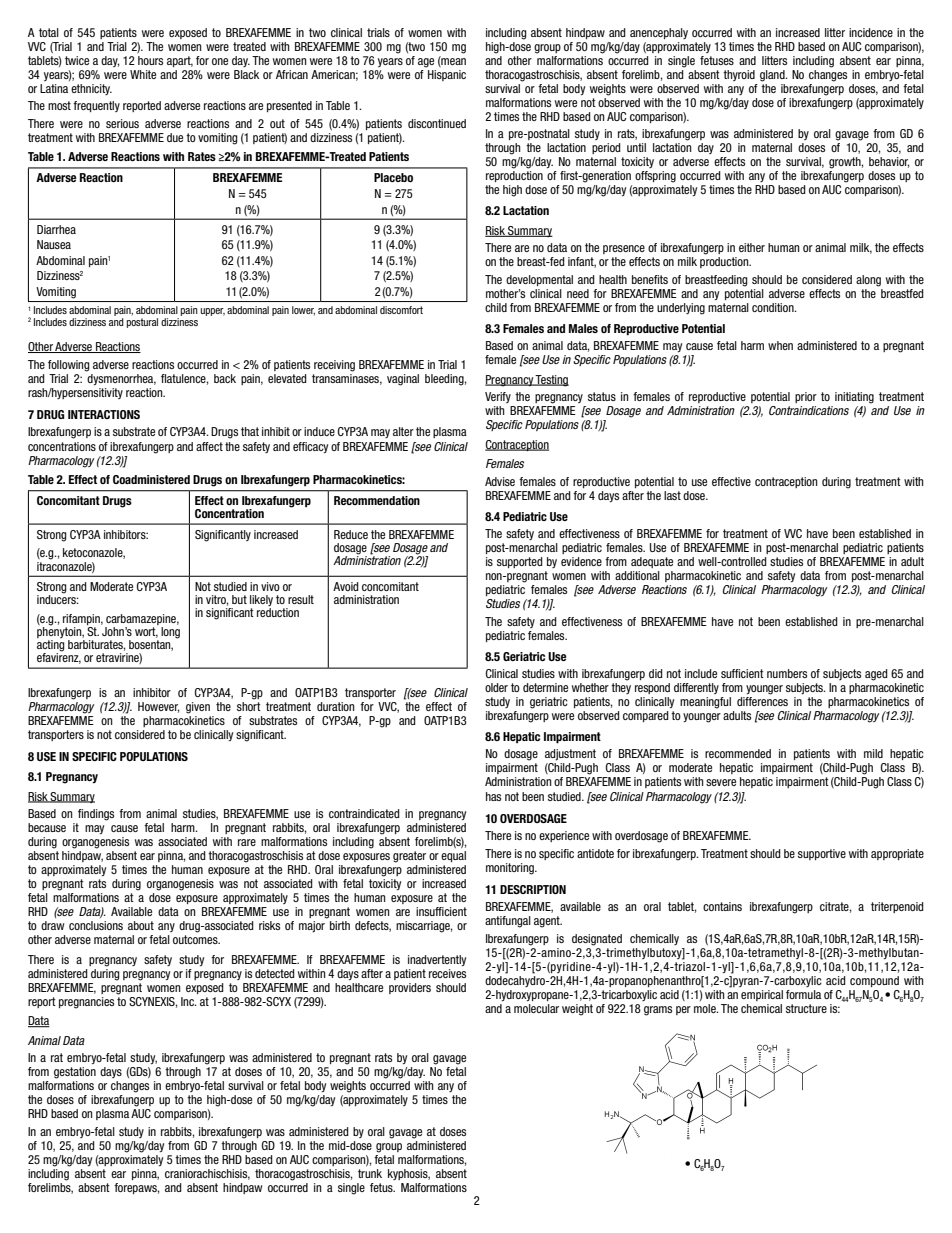  I want to click on numbers, so click(787, 673).
